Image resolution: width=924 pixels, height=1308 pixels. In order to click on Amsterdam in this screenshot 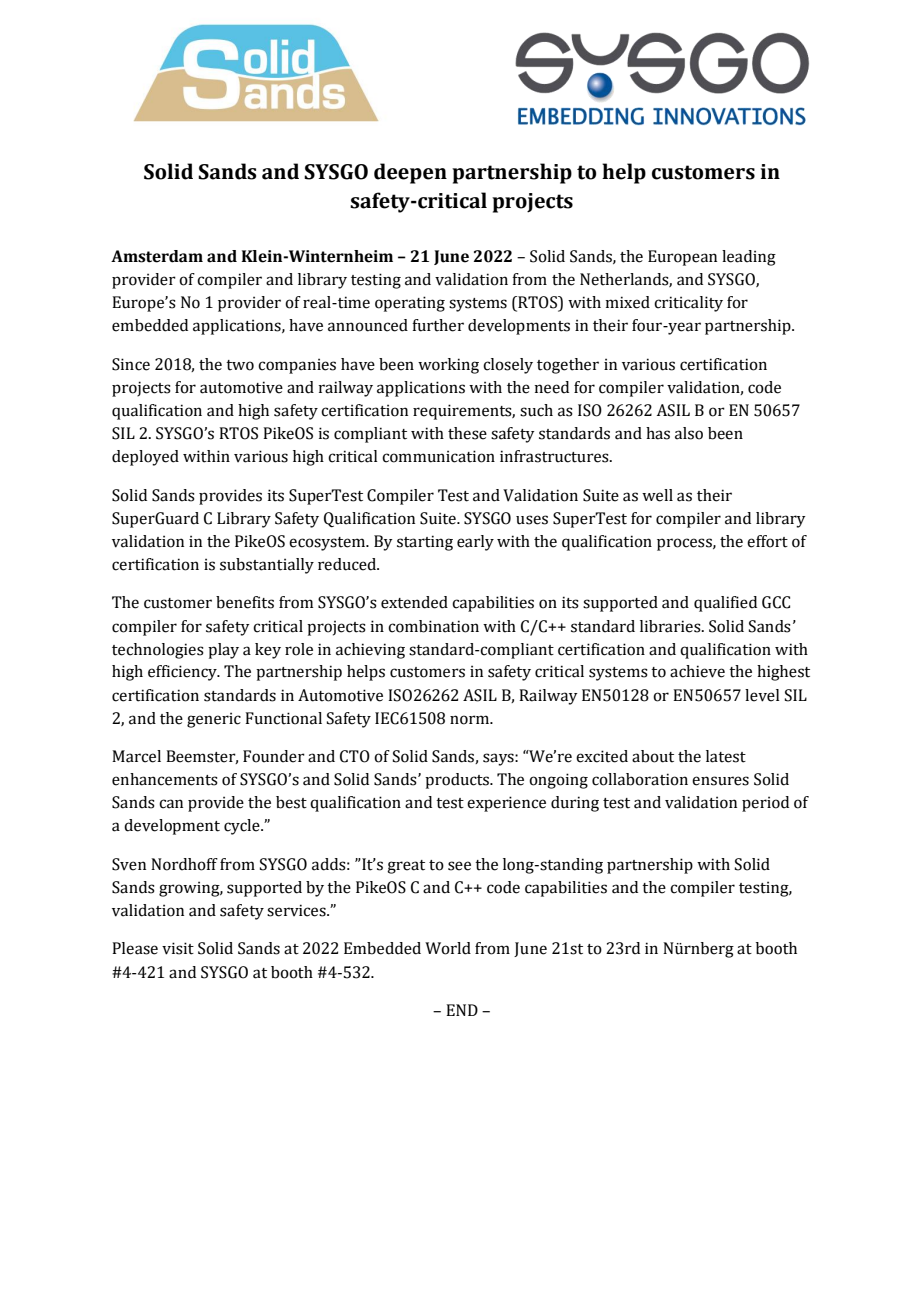, I will do `click(157, 256)`.
